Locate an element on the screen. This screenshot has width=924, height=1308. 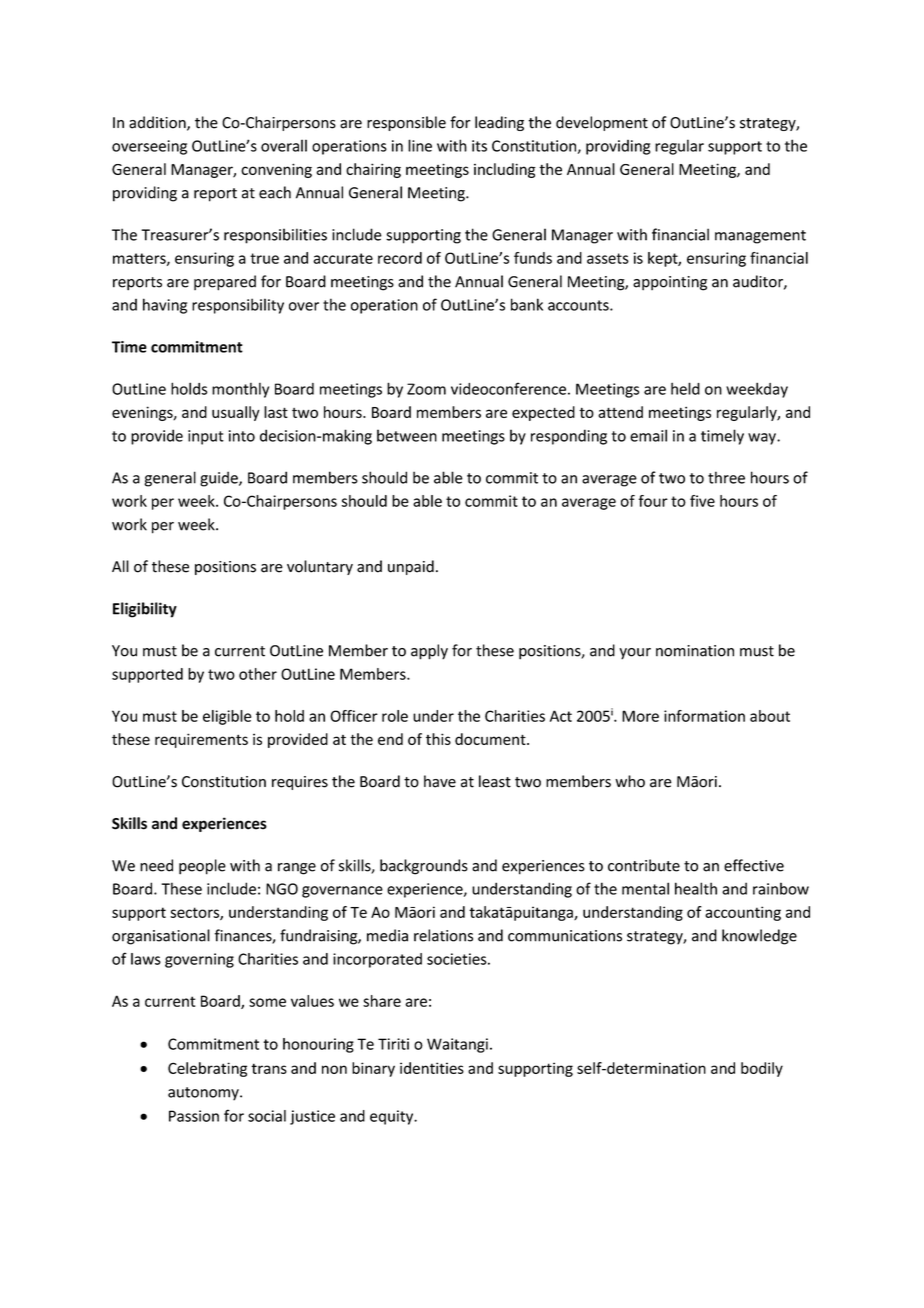
backgrounds is located at coordinates (424, 867).
